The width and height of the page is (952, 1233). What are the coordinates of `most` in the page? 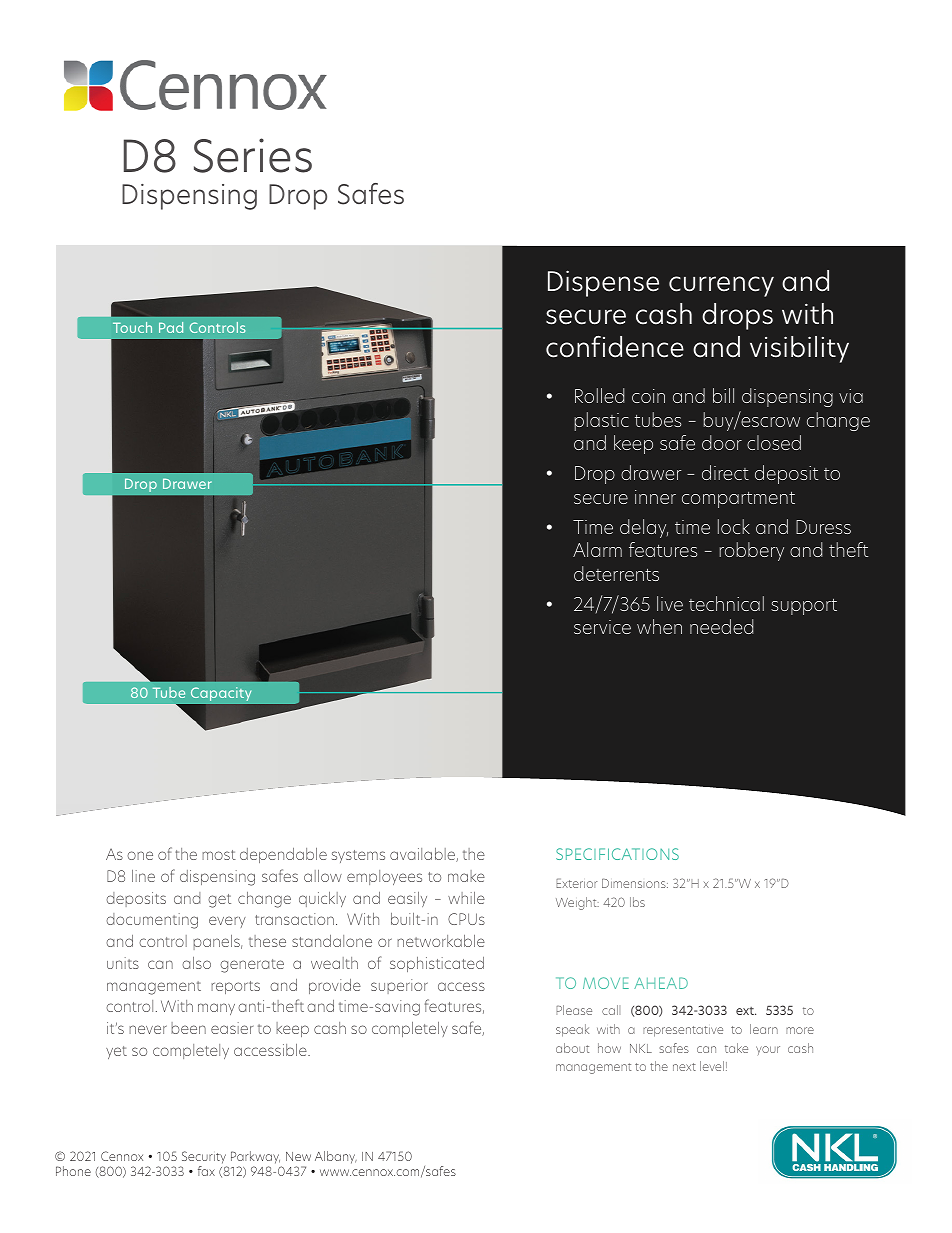 It's located at (219, 855).
